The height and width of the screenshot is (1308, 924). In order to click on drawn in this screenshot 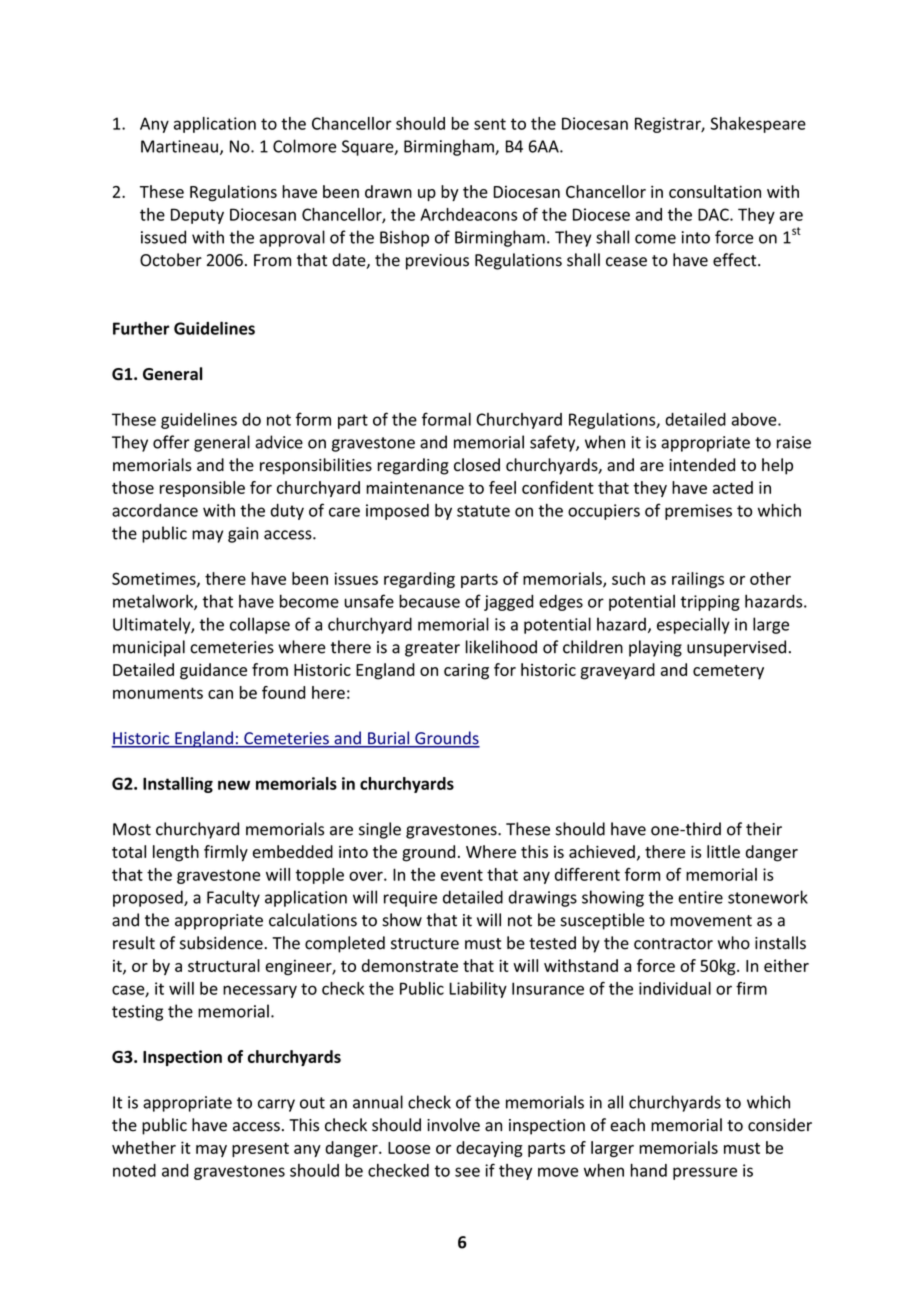, I will do `click(388, 191)`.
